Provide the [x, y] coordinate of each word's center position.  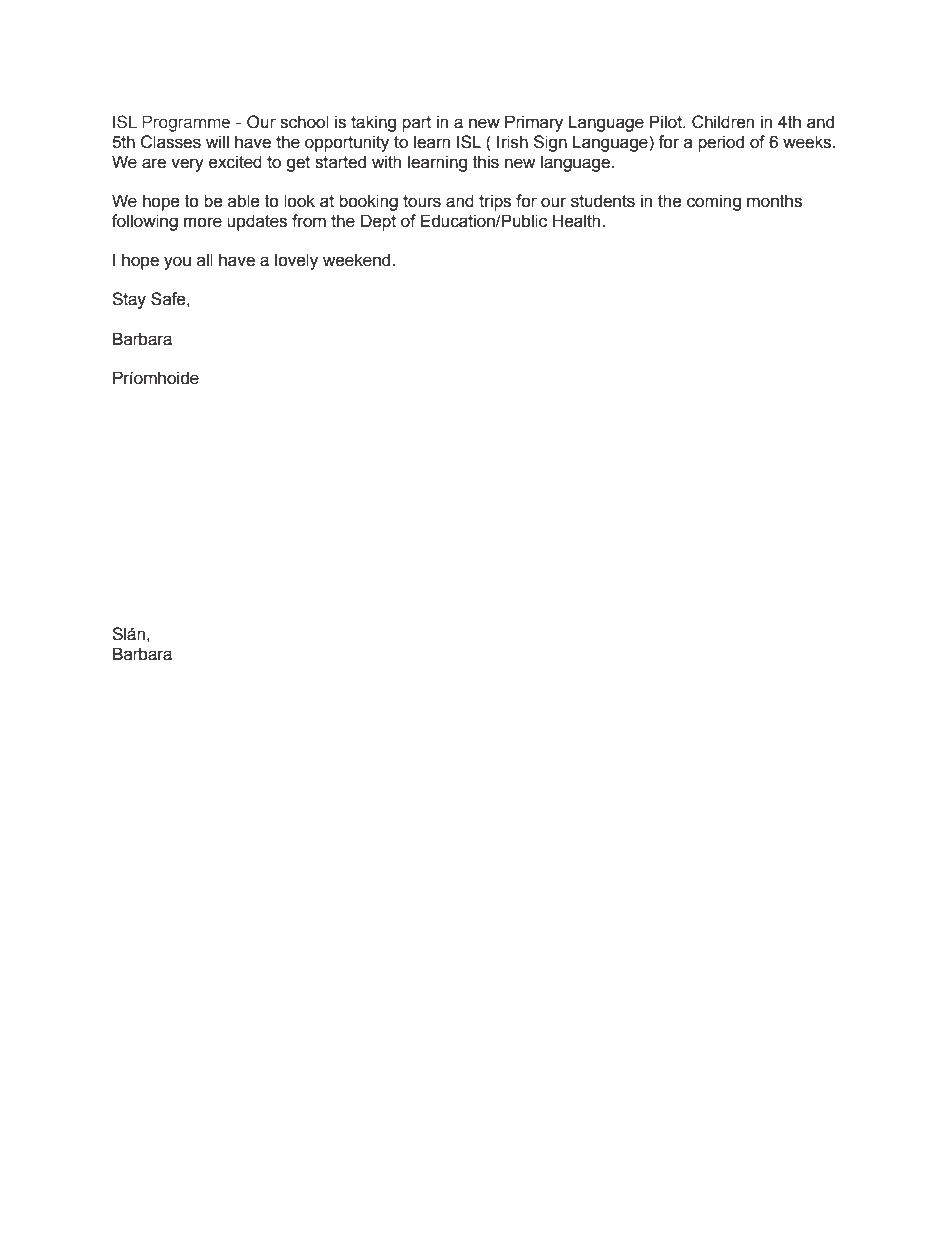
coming [714, 202]
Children [723, 122]
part [416, 124]
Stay [129, 300]
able [244, 201]
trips [495, 202]
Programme [186, 123]
